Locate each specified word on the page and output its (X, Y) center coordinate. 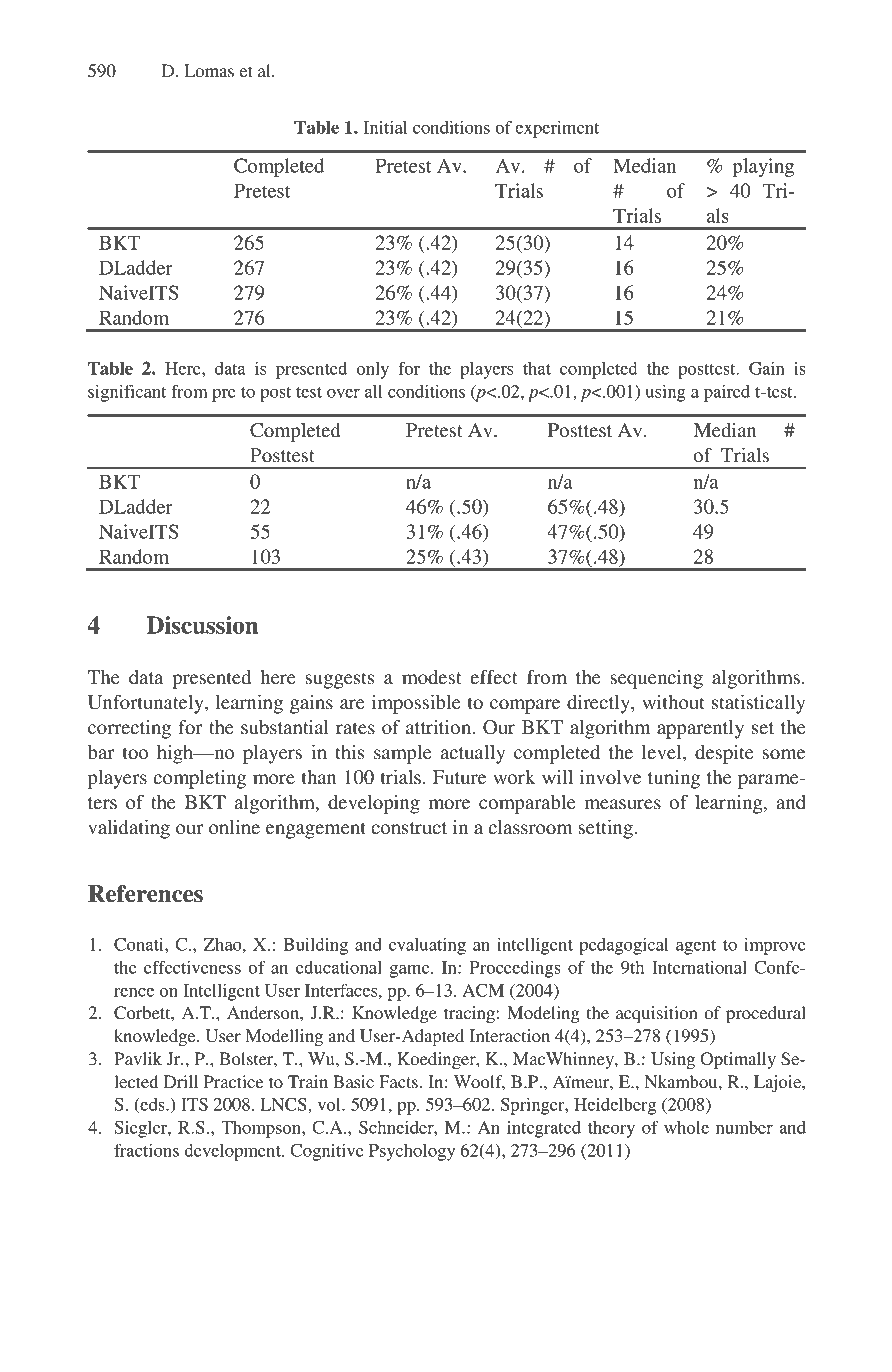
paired (727, 393)
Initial (385, 127)
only (373, 370)
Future (459, 777)
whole (686, 1127)
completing (200, 779)
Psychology (412, 1152)
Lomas (209, 70)
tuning (674, 779)
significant (127, 393)
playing (763, 167)
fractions (146, 1150)
